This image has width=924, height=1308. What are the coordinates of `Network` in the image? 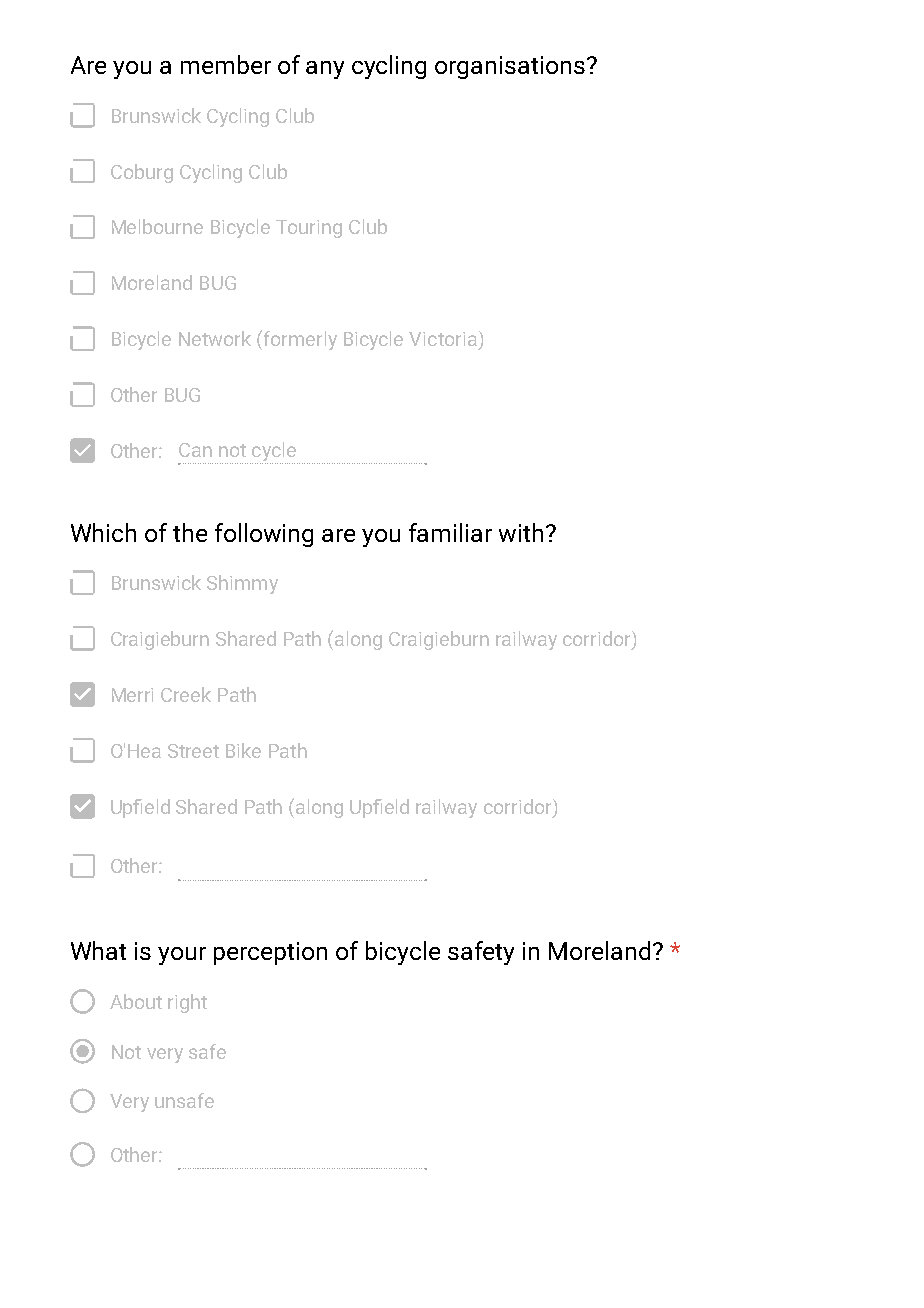 It's located at (215, 338).
